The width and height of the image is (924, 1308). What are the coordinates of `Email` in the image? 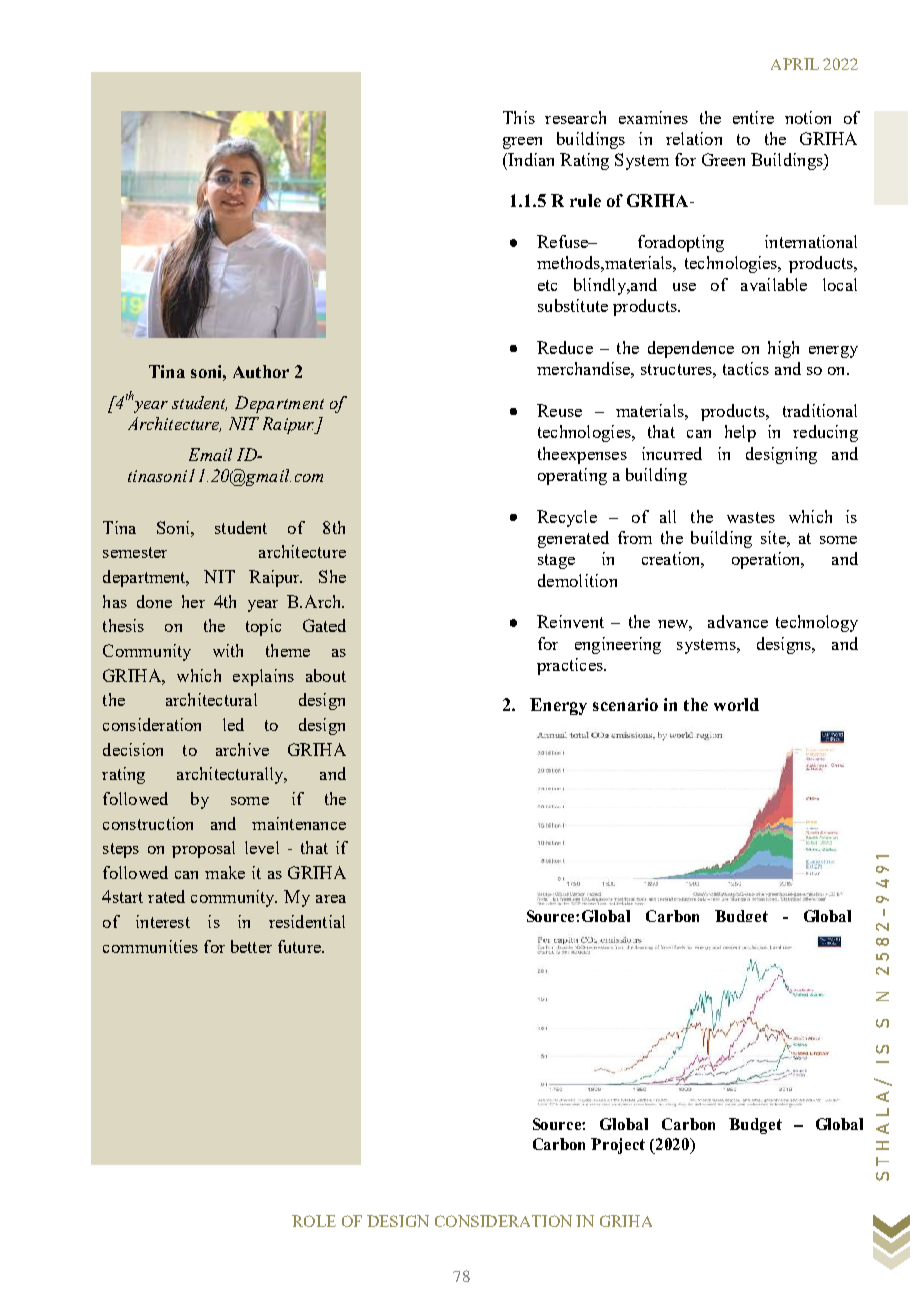 It's located at (210, 454).
